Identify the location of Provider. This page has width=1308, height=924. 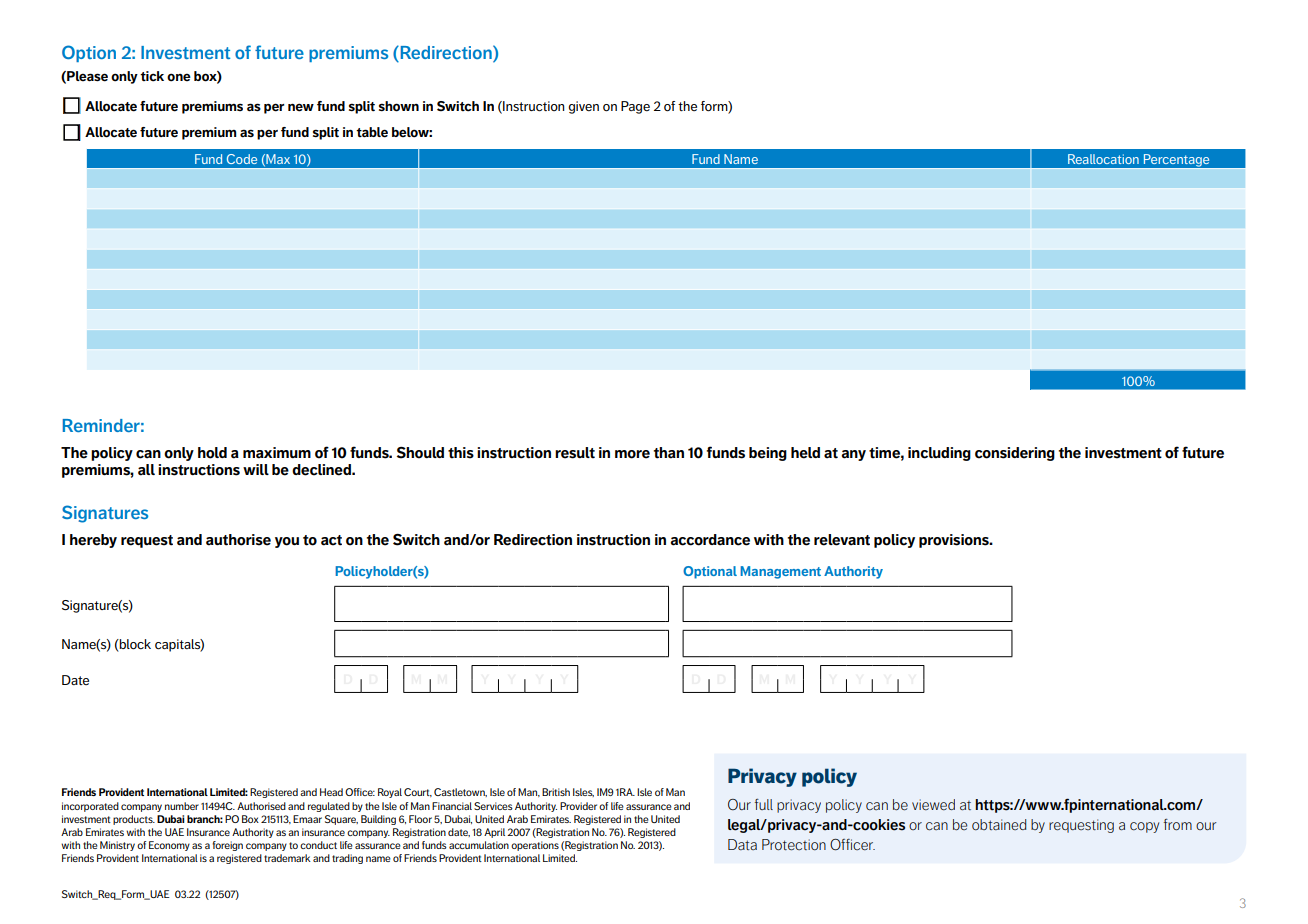
(578, 806).
